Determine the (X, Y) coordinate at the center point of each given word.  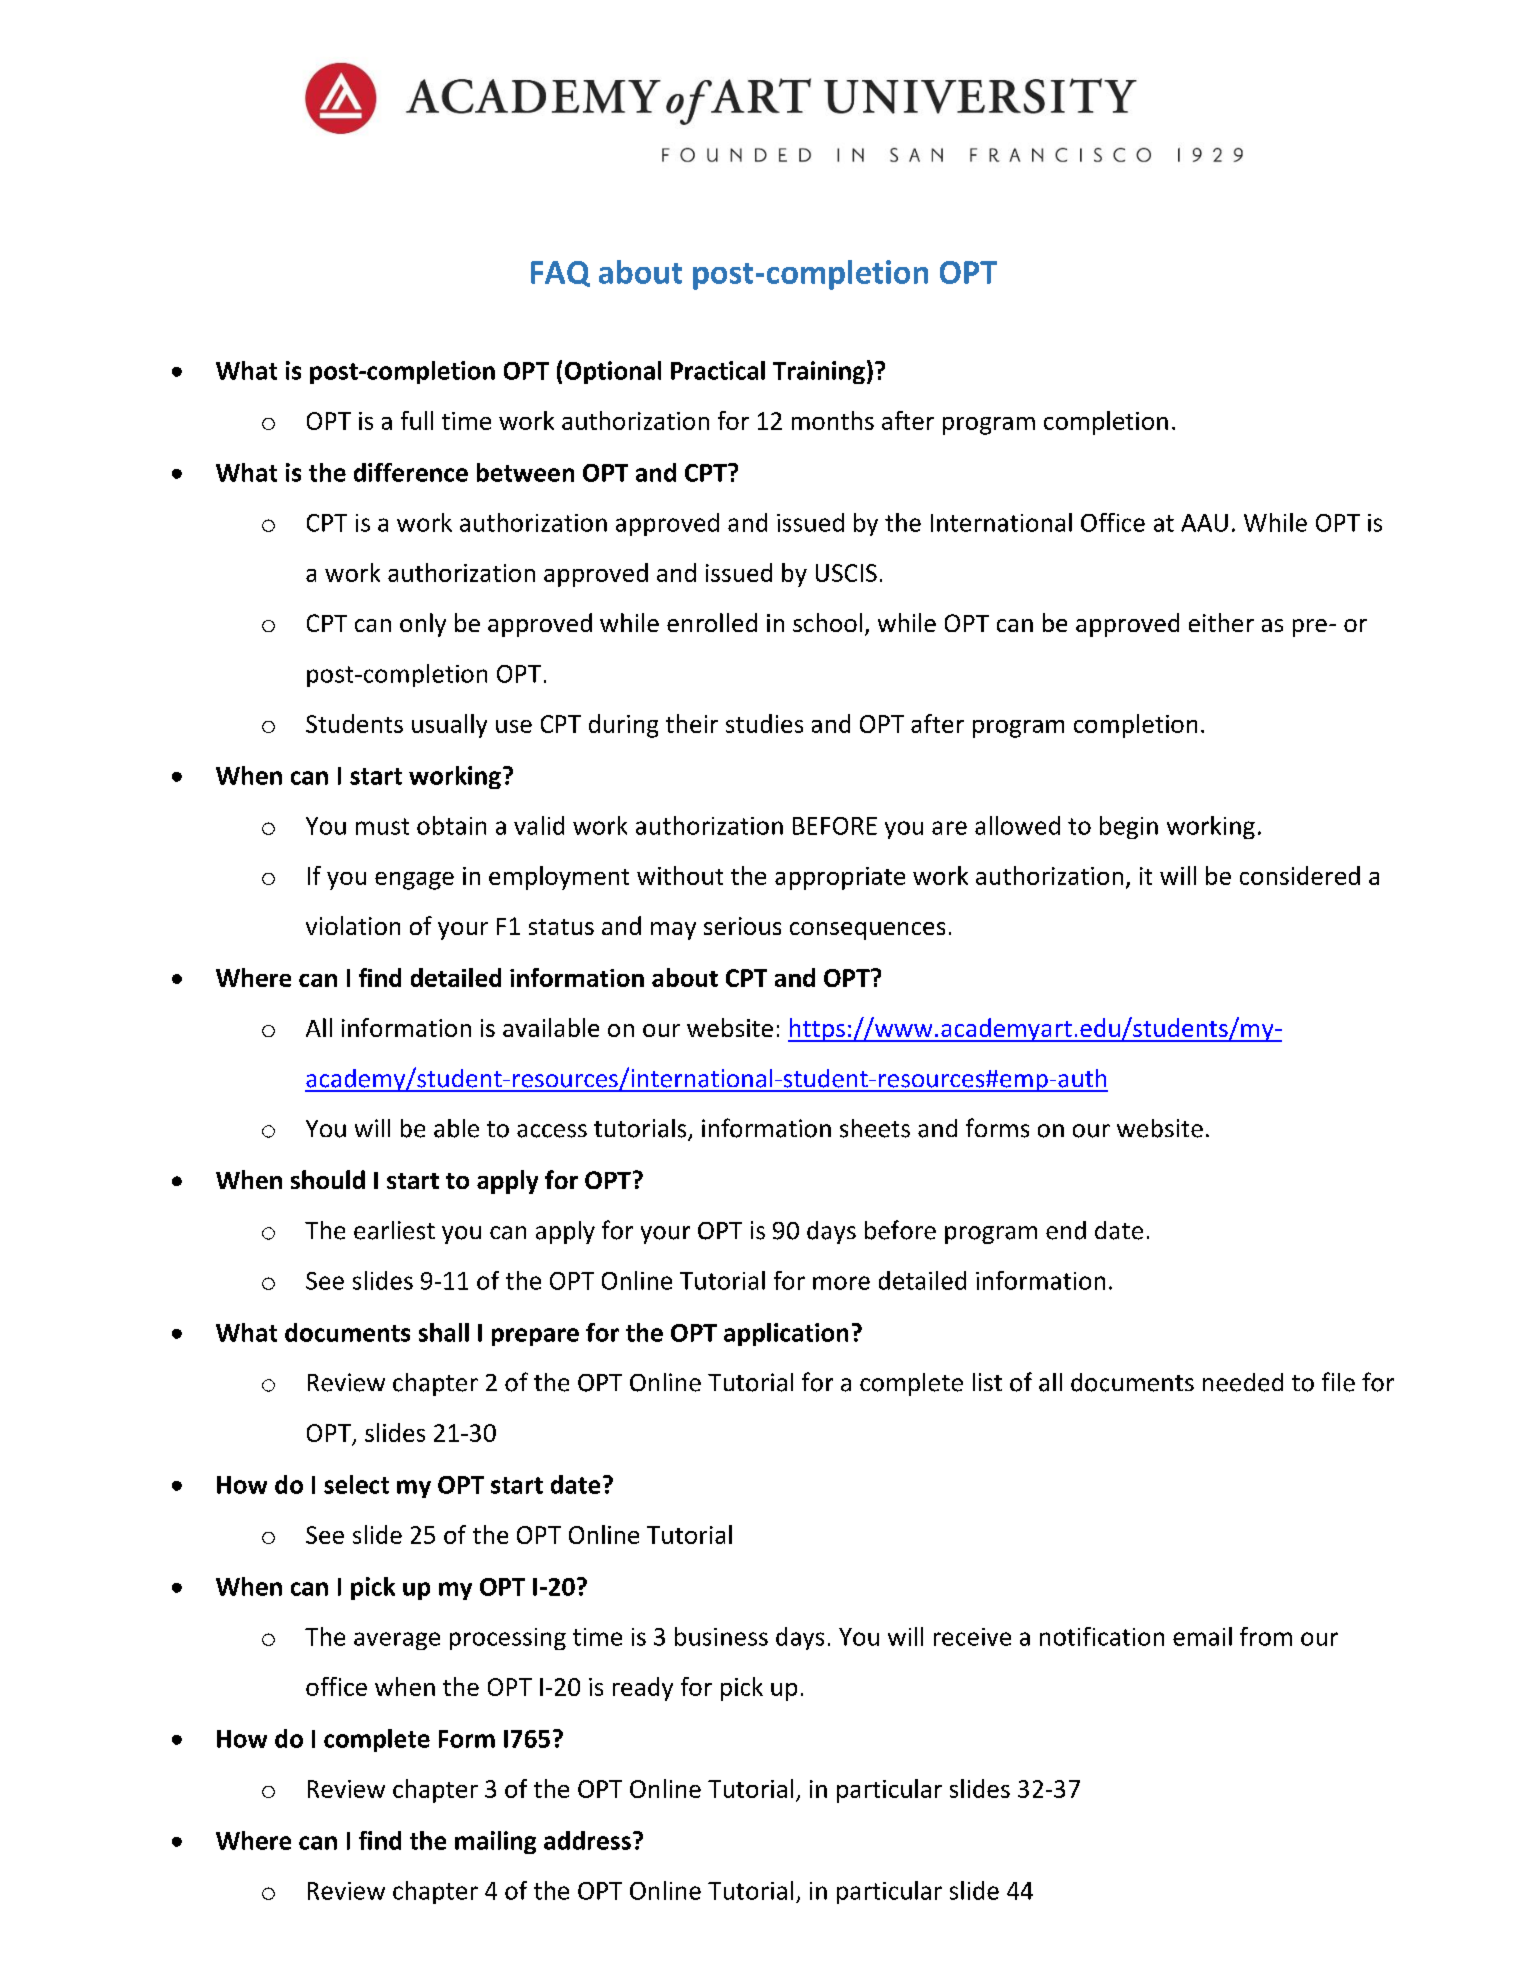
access (552, 1131)
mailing (495, 1842)
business (721, 1636)
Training (819, 372)
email (1202, 1636)
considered (1300, 875)
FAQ (560, 274)
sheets (875, 1128)
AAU (1204, 523)
